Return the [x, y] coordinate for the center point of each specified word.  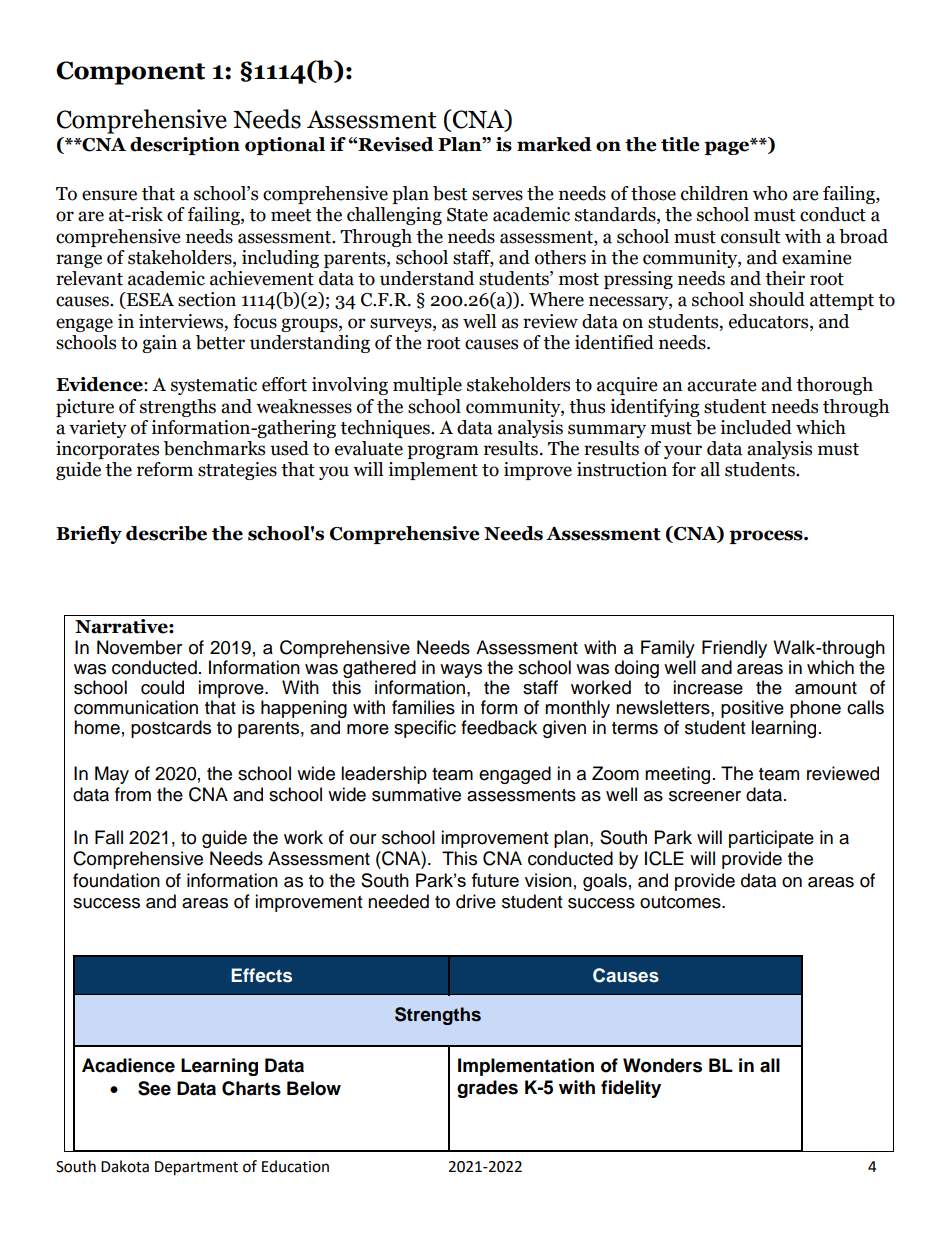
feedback [499, 727]
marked [554, 144]
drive [476, 901]
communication [136, 707]
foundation [116, 880]
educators [770, 321]
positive [752, 709]
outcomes [681, 902]
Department [196, 1168]
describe [166, 533]
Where [556, 299]
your [683, 452]
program [443, 452]
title [680, 144]
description [185, 146]
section [207, 299]
